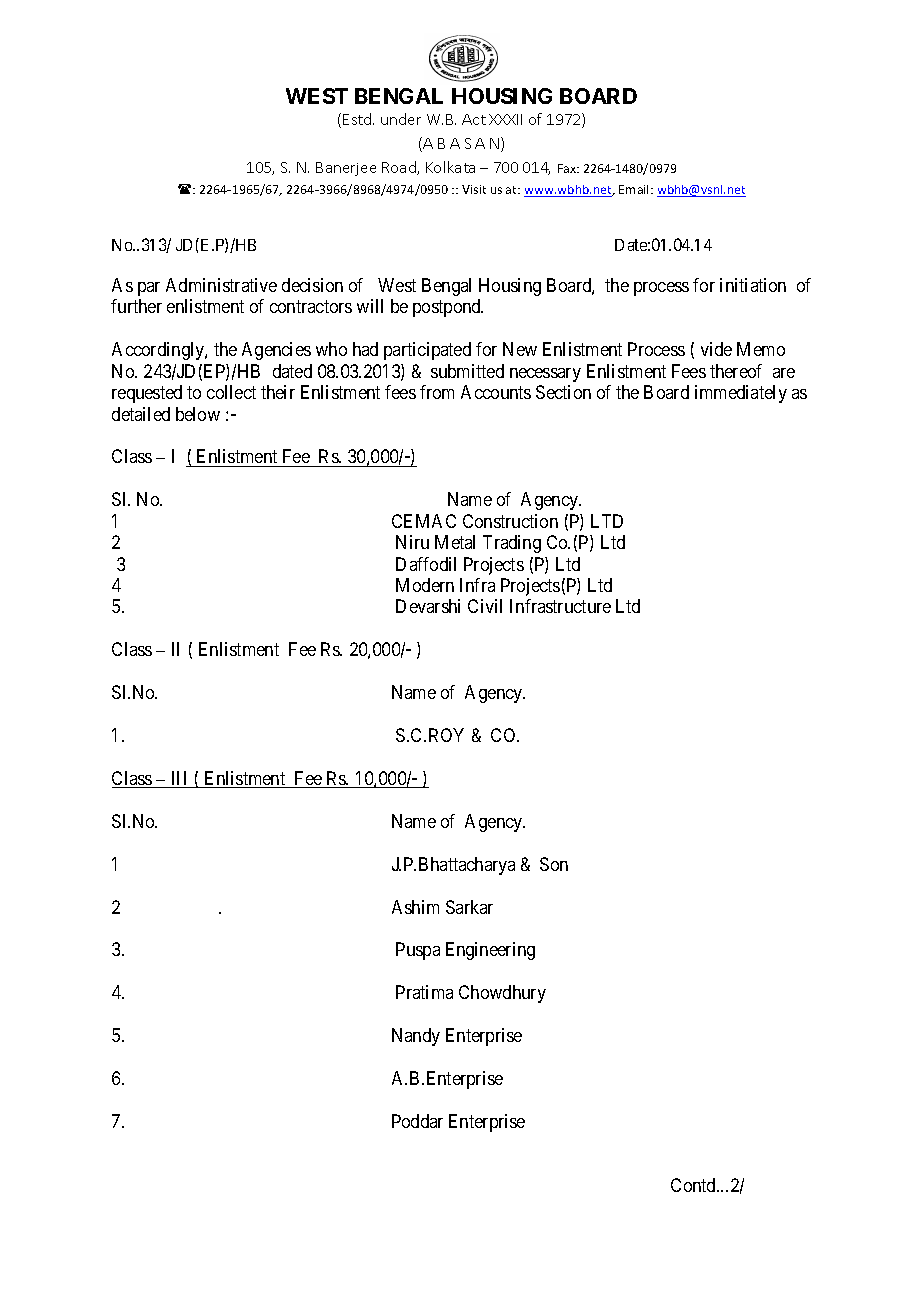 The height and width of the document is (1308, 924). What do you see at coordinates (450, 167) in the document?
I see `Kolkata` at bounding box center [450, 167].
